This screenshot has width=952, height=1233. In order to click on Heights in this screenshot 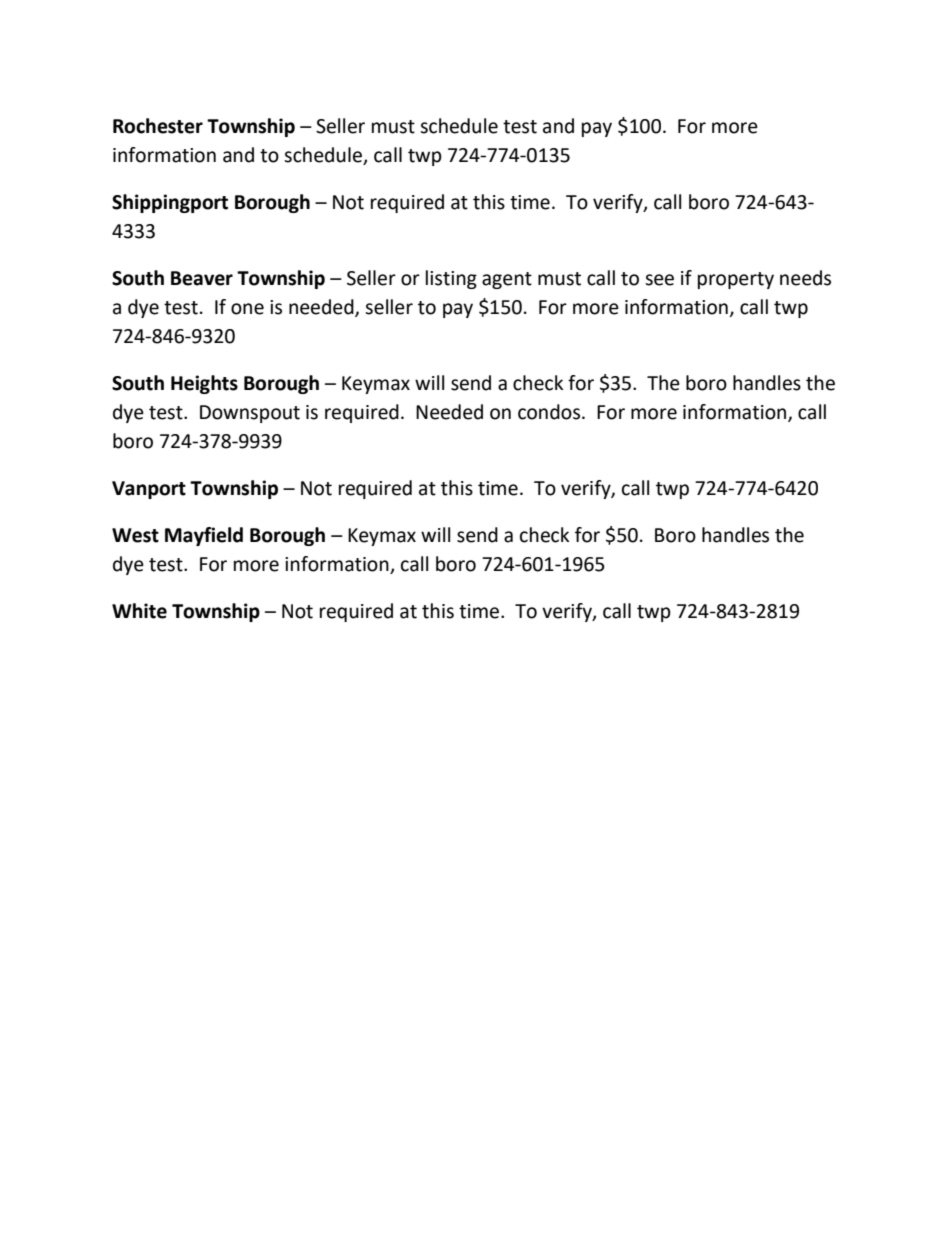, I will do `click(204, 384)`.
